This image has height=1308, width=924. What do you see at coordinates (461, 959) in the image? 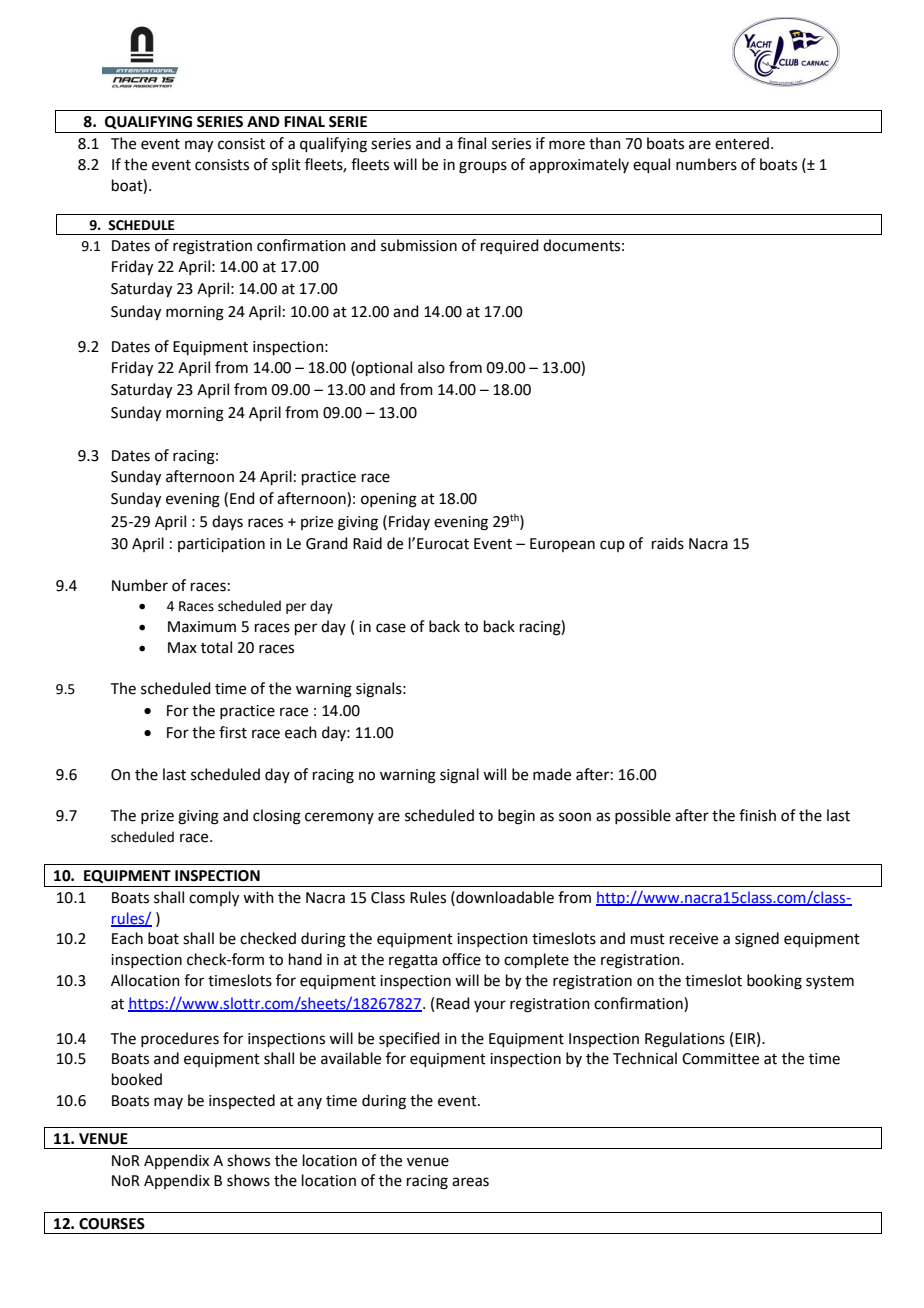
I see `office` at bounding box center [461, 959].
